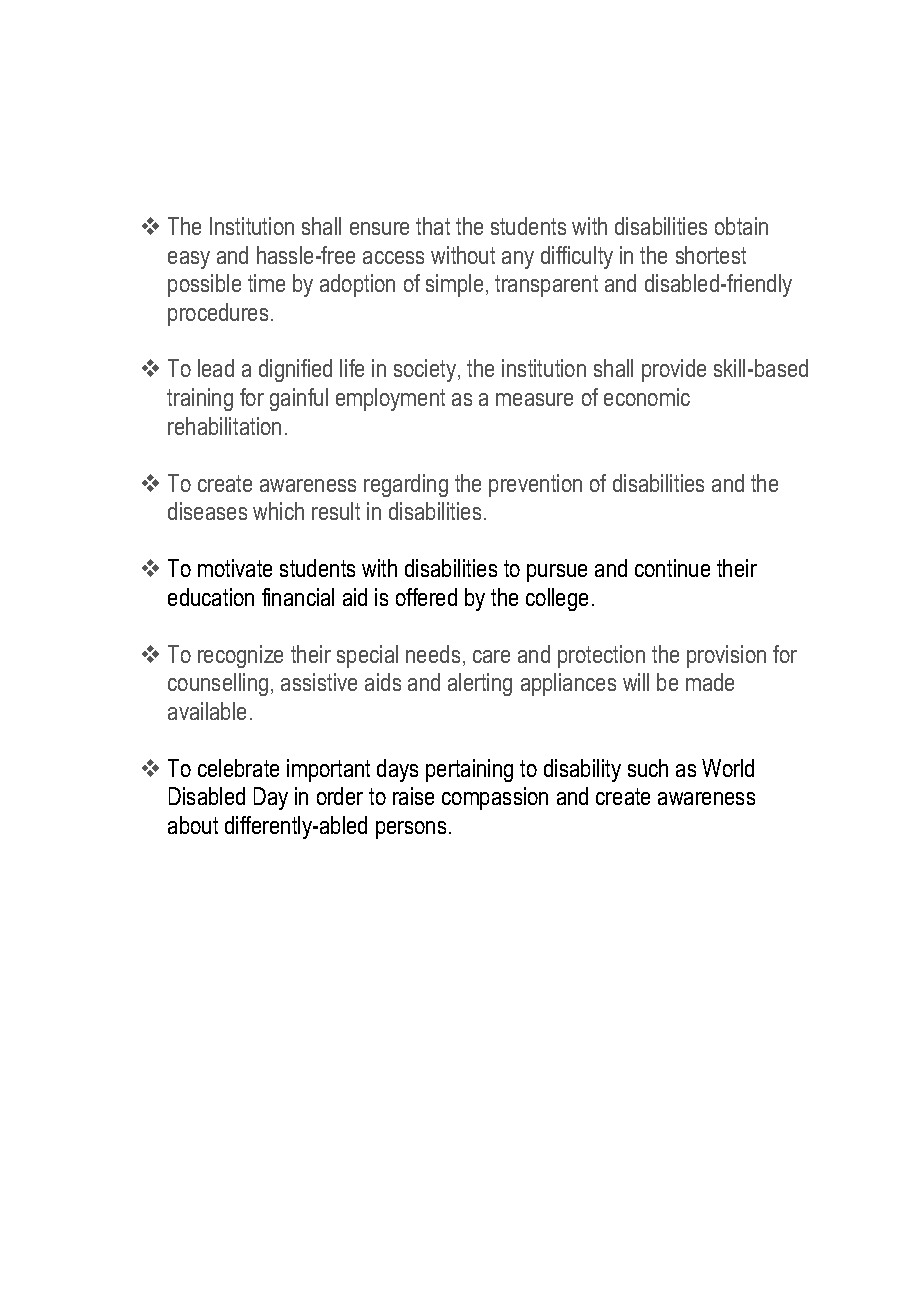 The width and height of the document is (924, 1307). Describe the element at coordinates (266, 283) in the document. I see `time` at that location.
